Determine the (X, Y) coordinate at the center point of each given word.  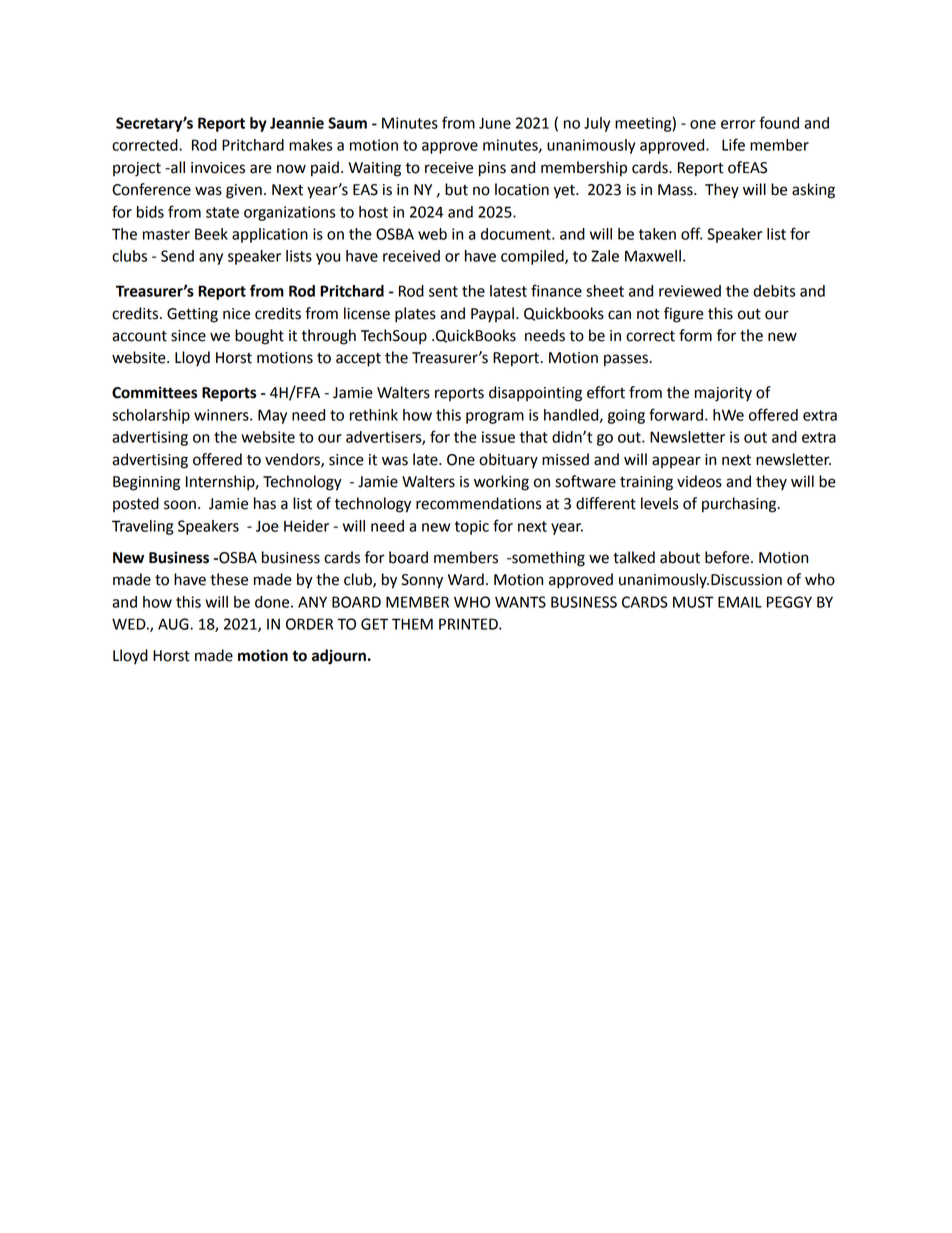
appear (676, 462)
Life (733, 144)
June (495, 123)
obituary (508, 461)
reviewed (690, 291)
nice (236, 314)
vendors (293, 460)
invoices (218, 168)
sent (443, 291)
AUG (174, 624)
